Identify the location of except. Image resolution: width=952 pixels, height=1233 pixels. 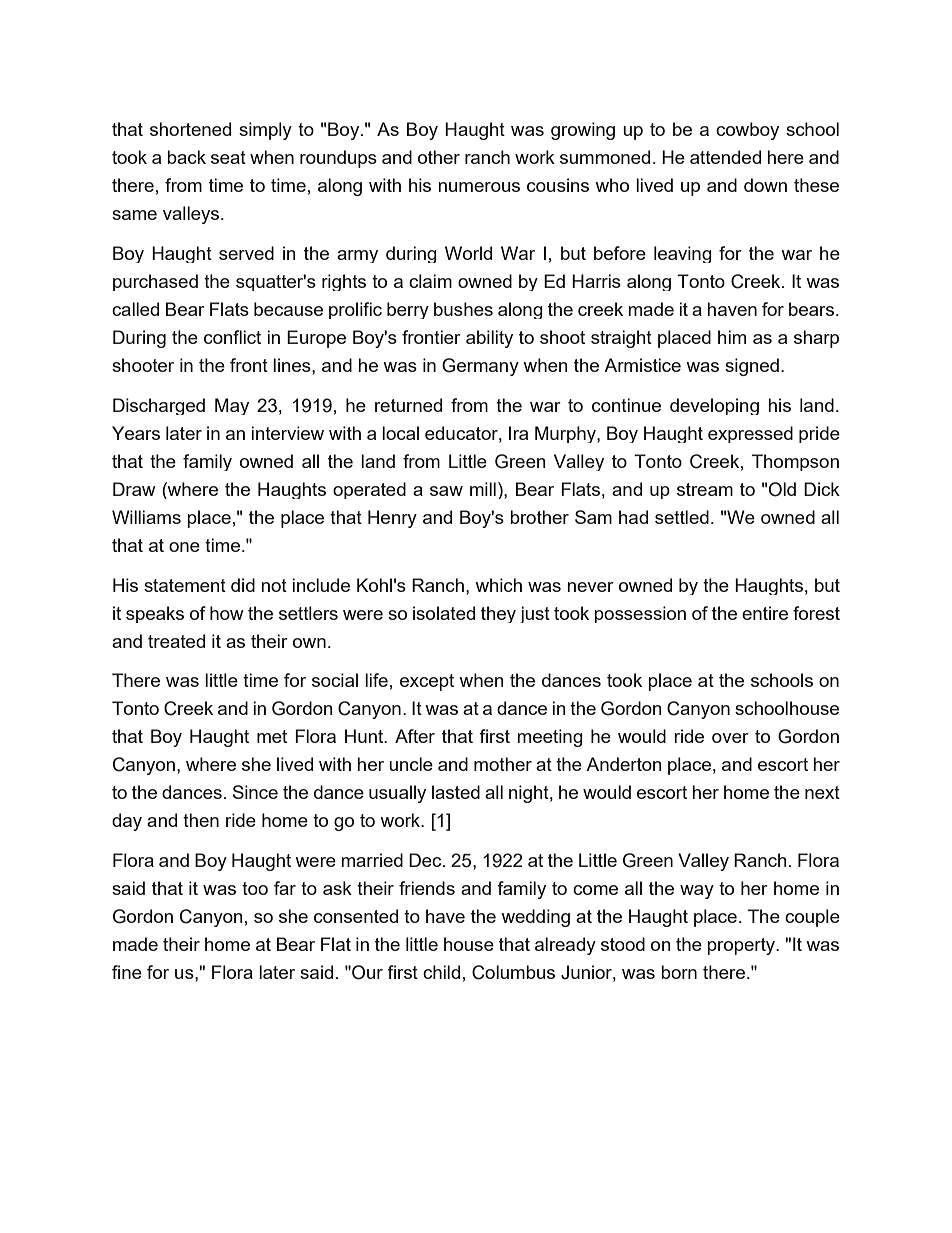
(427, 682).
